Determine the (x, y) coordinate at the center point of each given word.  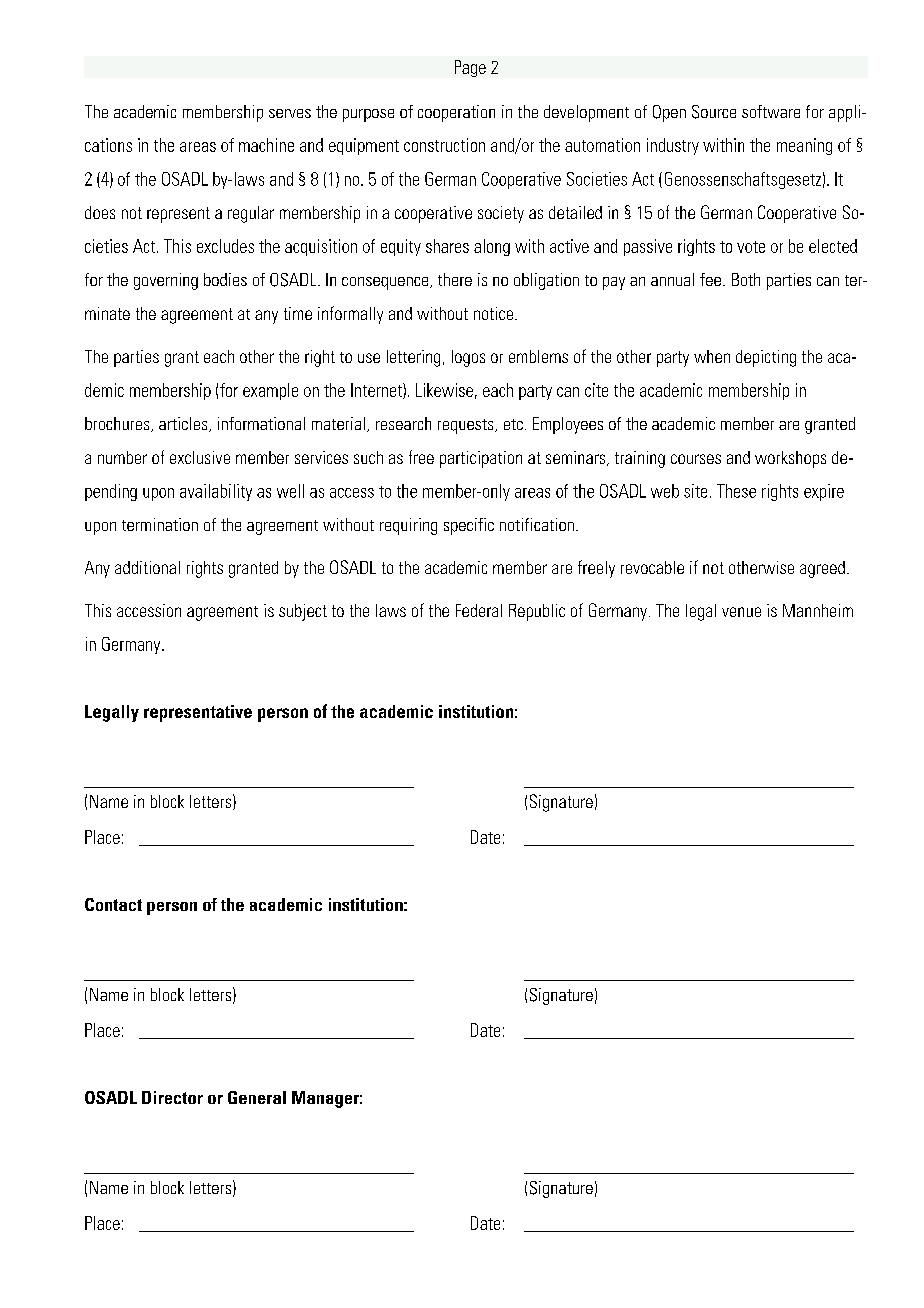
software (771, 111)
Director (172, 1097)
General (257, 1097)
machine (266, 145)
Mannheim (818, 610)
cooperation (456, 113)
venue (741, 612)
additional (147, 567)
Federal (479, 610)
